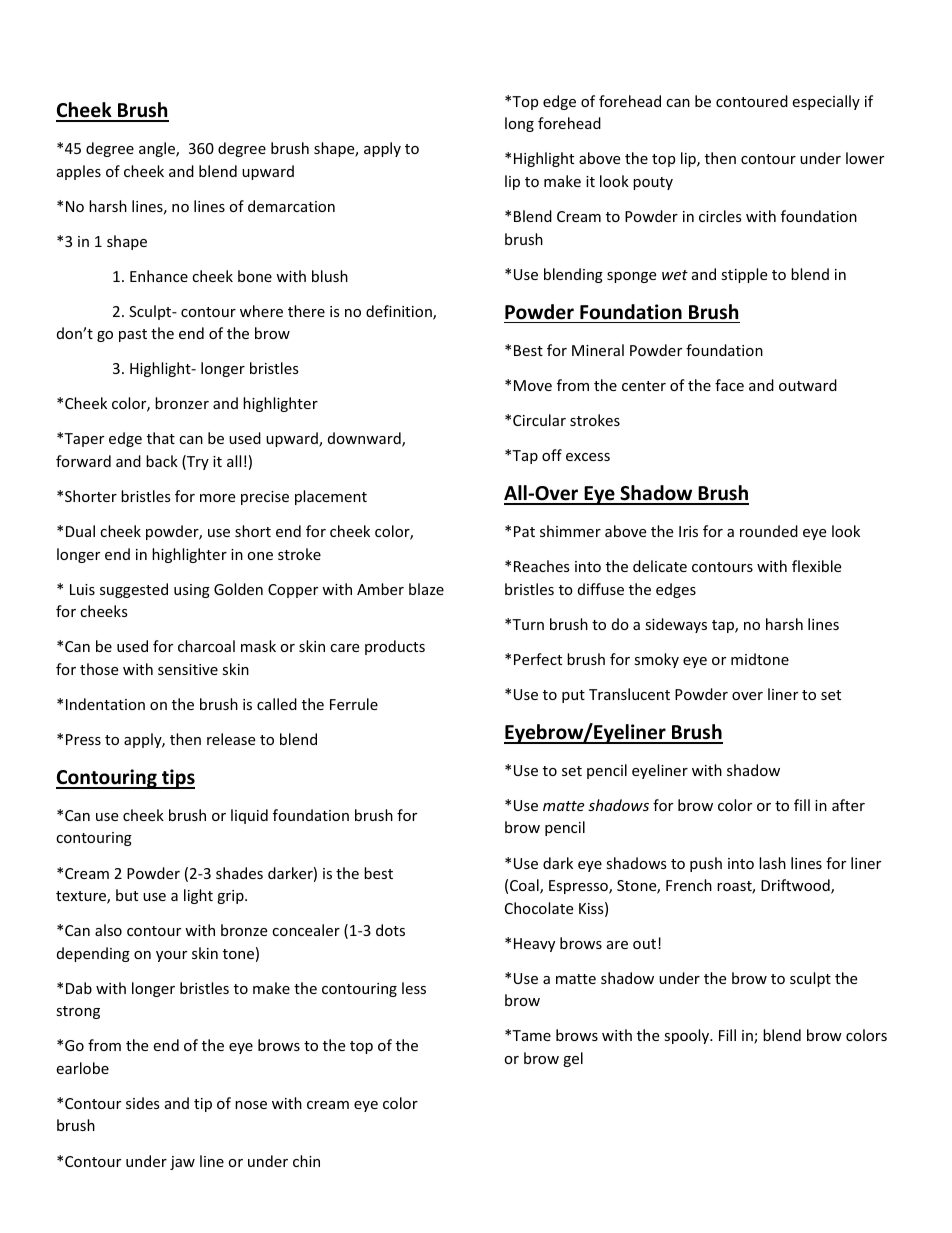 This screenshot has height=1233, width=952. Describe the element at coordinates (573, 1059) in the screenshot. I see `gel` at that location.
